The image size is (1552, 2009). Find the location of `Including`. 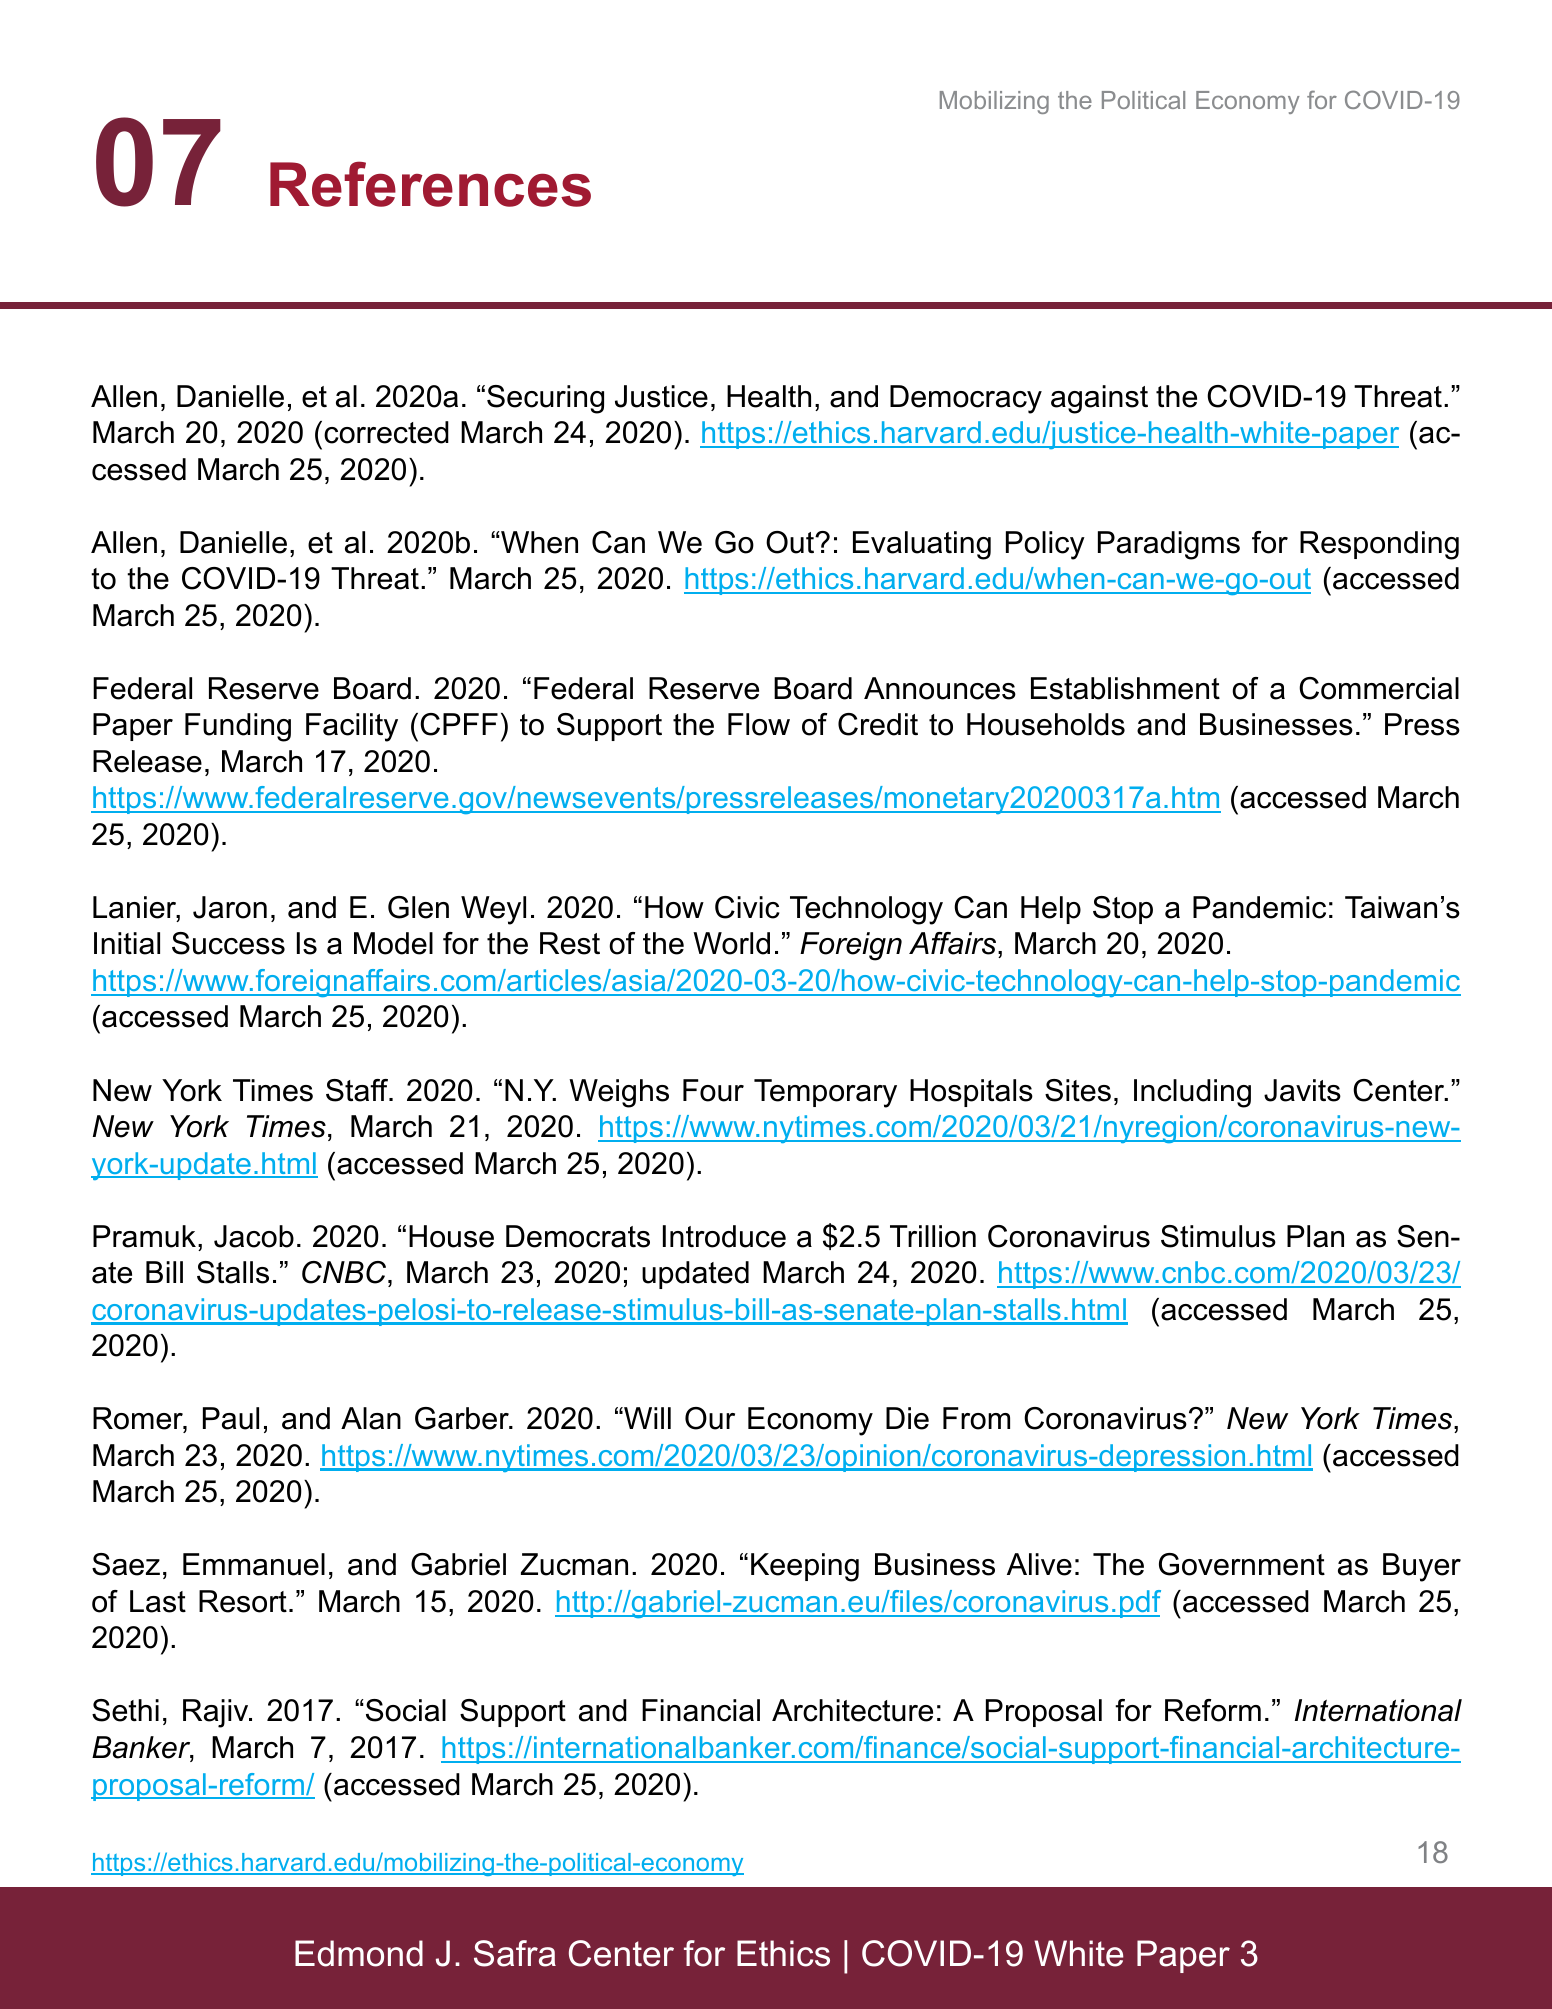

Including is located at coordinates (1192, 1093).
